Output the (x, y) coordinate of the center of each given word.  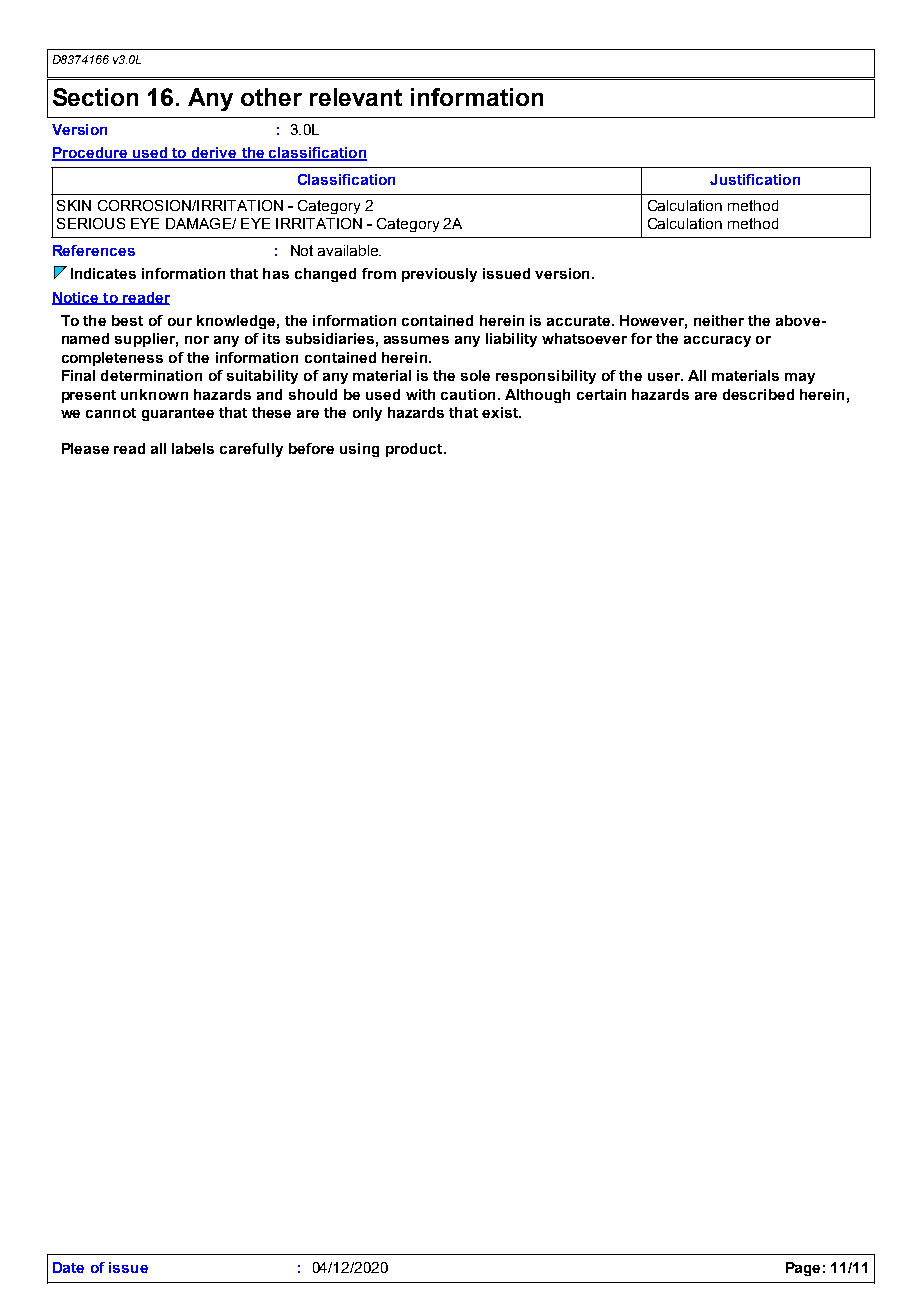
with (420, 394)
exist (501, 412)
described (758, 394)
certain (601, 394)
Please (85, 448)
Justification (755, 179)
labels (193, 448)
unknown (154, 394)
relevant (356, 97)
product (415, 450)
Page (803, 1269)
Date (68, 1267)
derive (214, 154)
